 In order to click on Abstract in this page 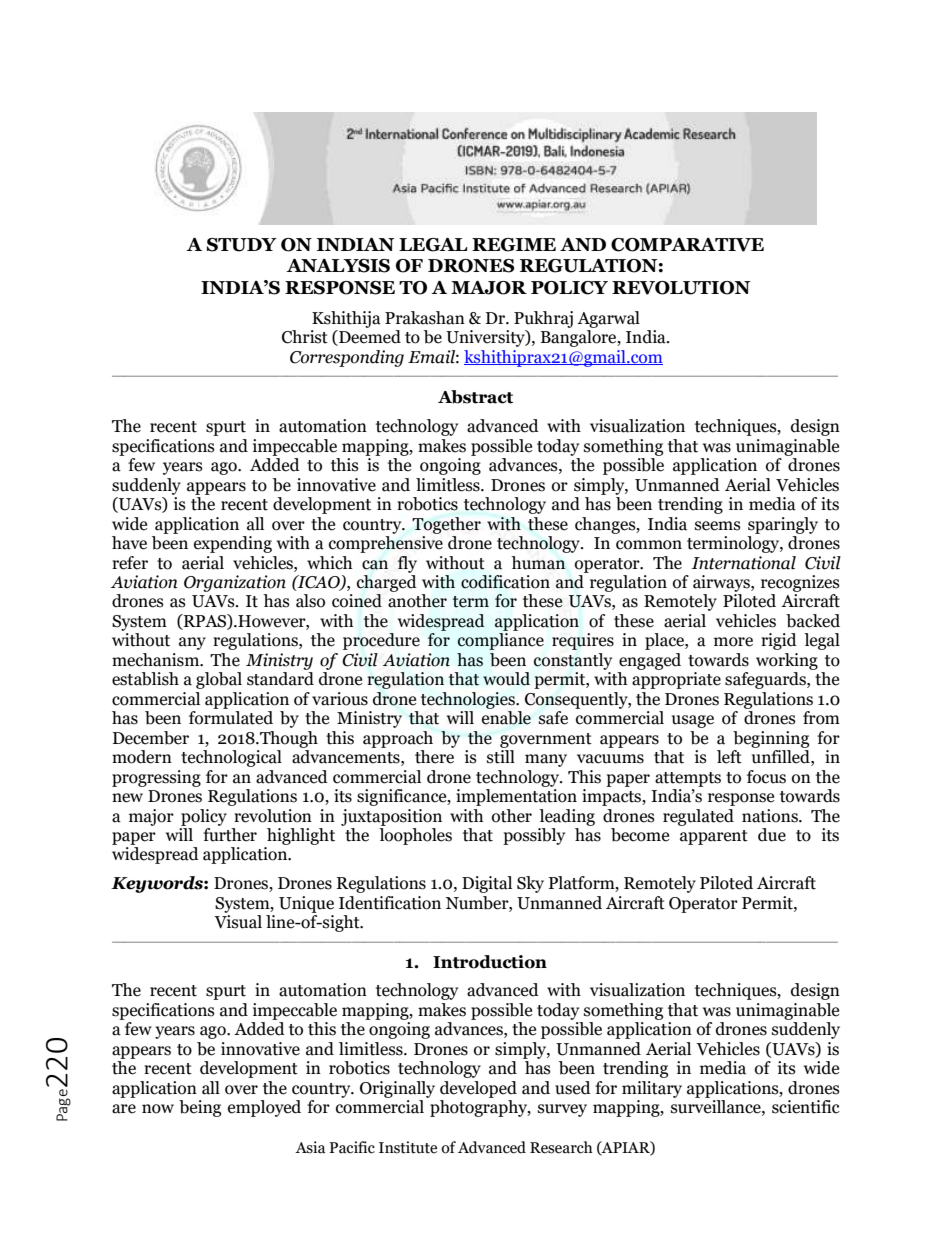, I will do `click(475, 397)`.
